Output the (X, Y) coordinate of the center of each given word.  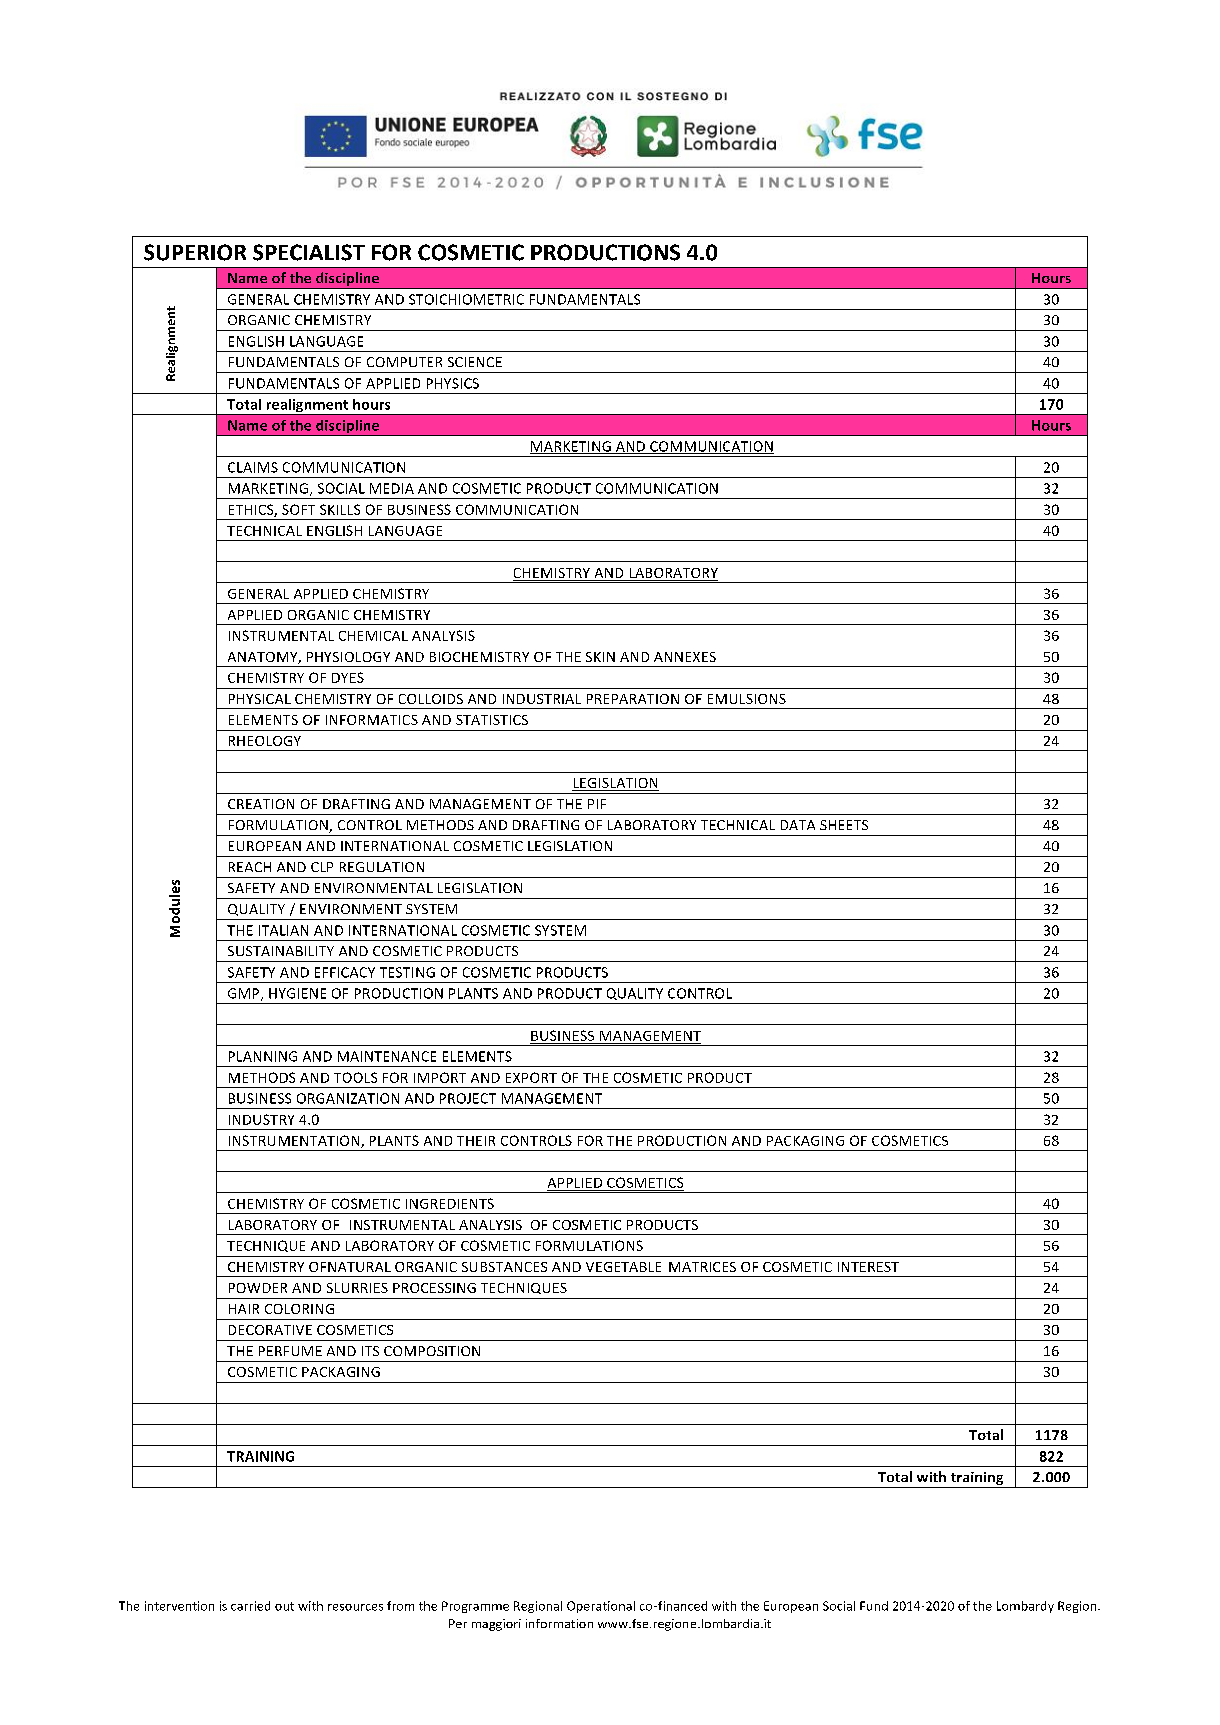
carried (250, 1606)
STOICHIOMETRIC (466, 299)
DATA (798, 825)
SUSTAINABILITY (281, 951)
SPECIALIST (309, 252)
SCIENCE (475, 362)
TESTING (407, 972)
